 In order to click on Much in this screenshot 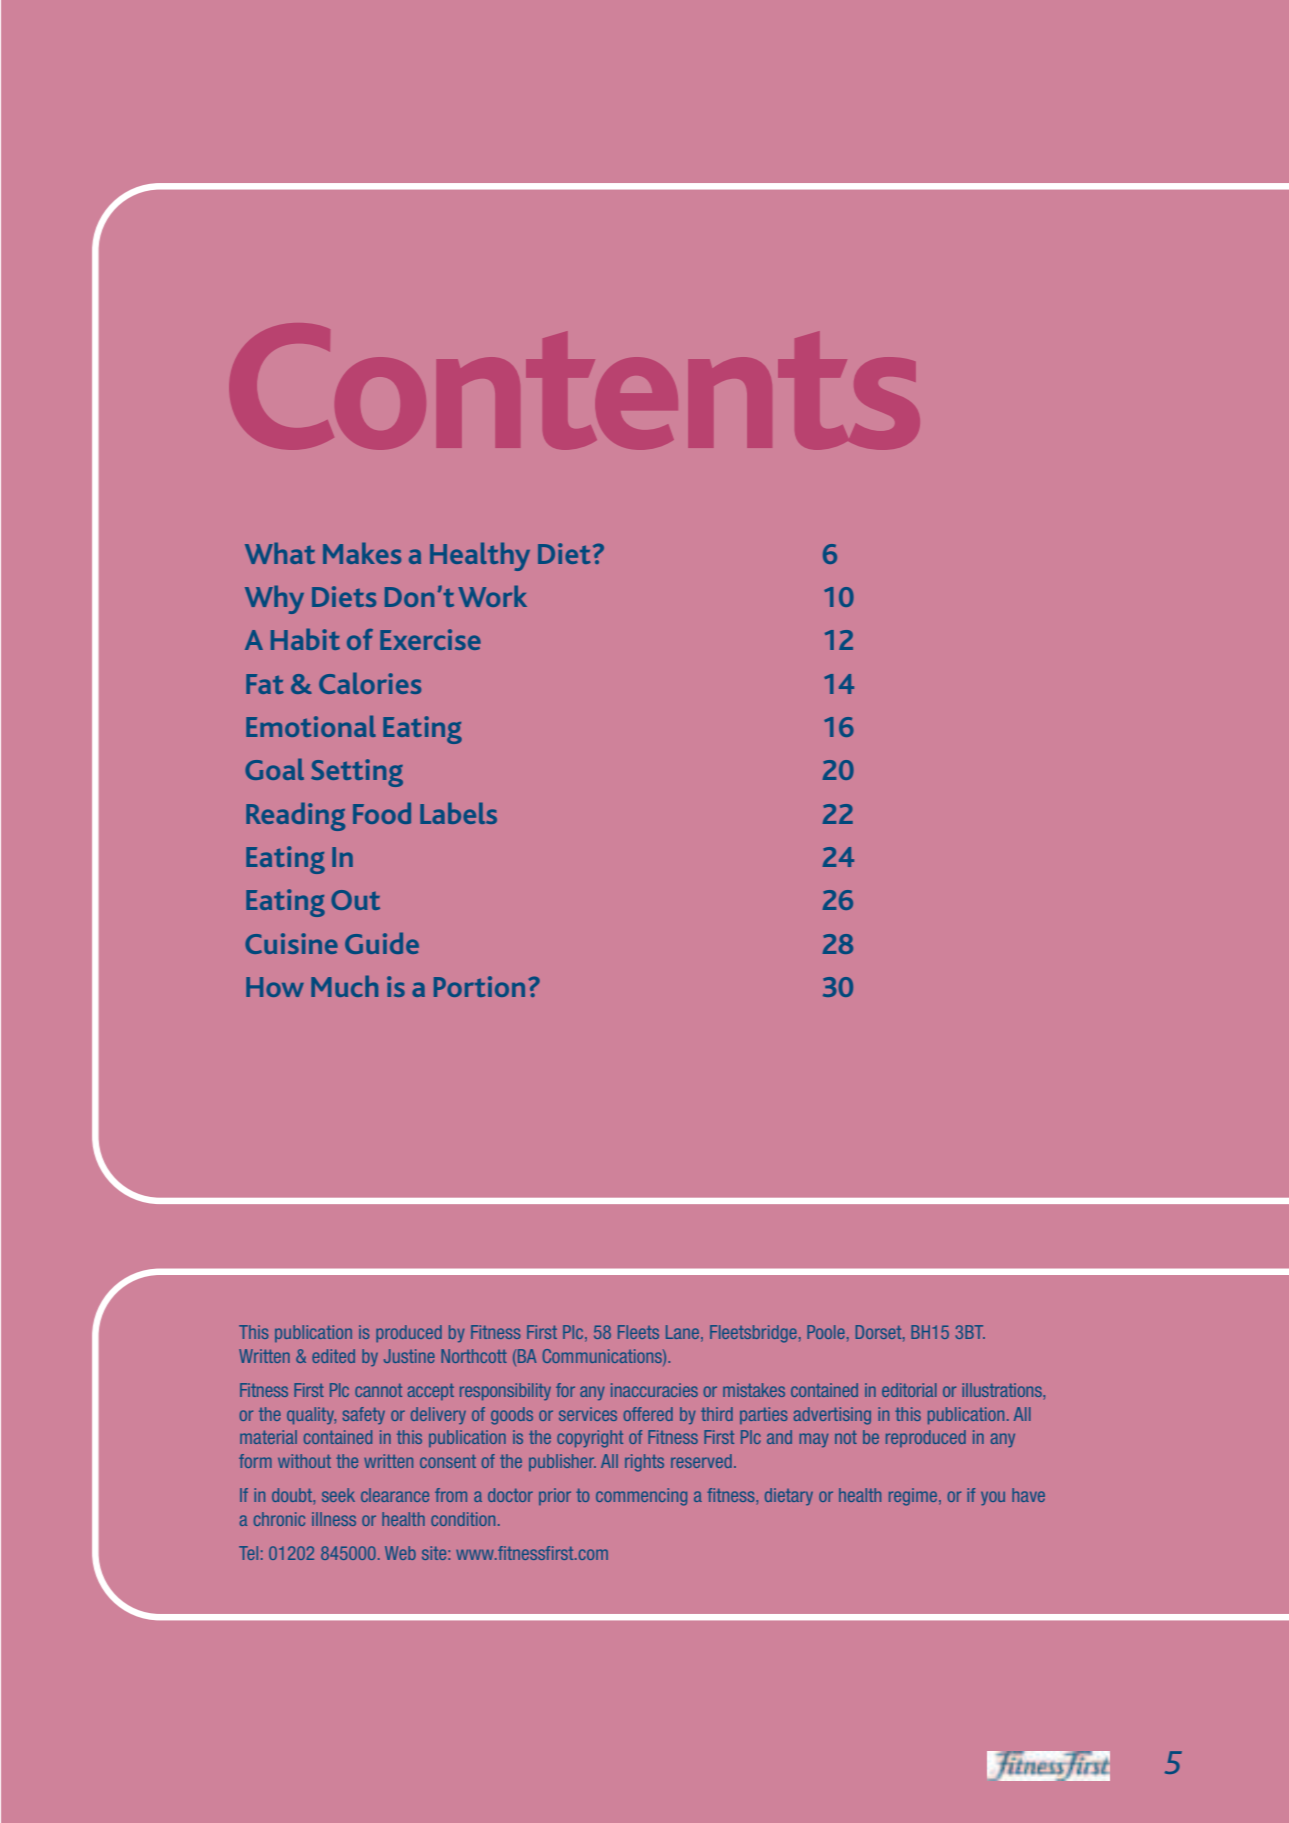, I will do `click(344, 986)`.
